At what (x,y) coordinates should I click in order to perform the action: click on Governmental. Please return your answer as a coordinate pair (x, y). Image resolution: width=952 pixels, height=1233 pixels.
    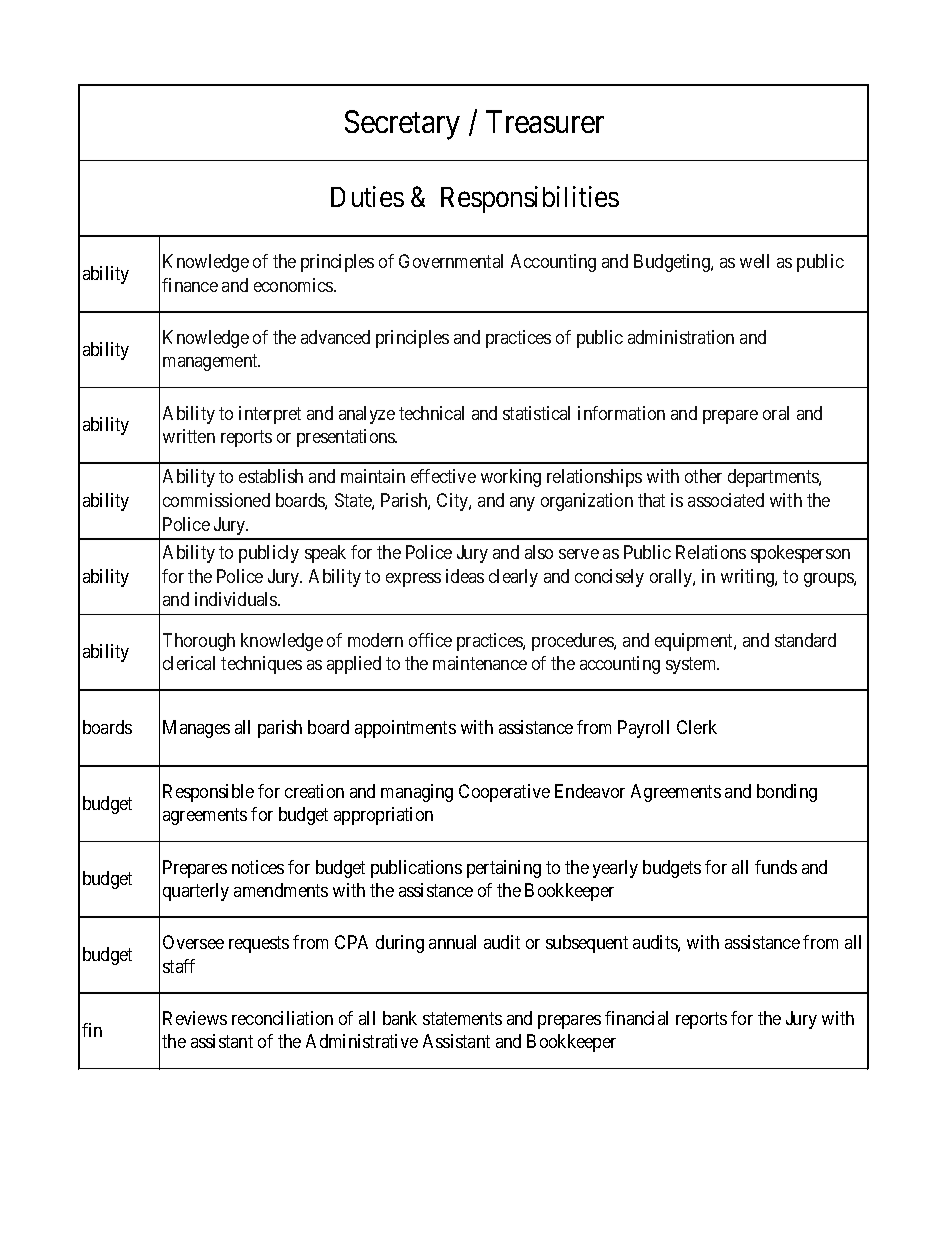
    Looking at the image, I should click on (451, 261).
